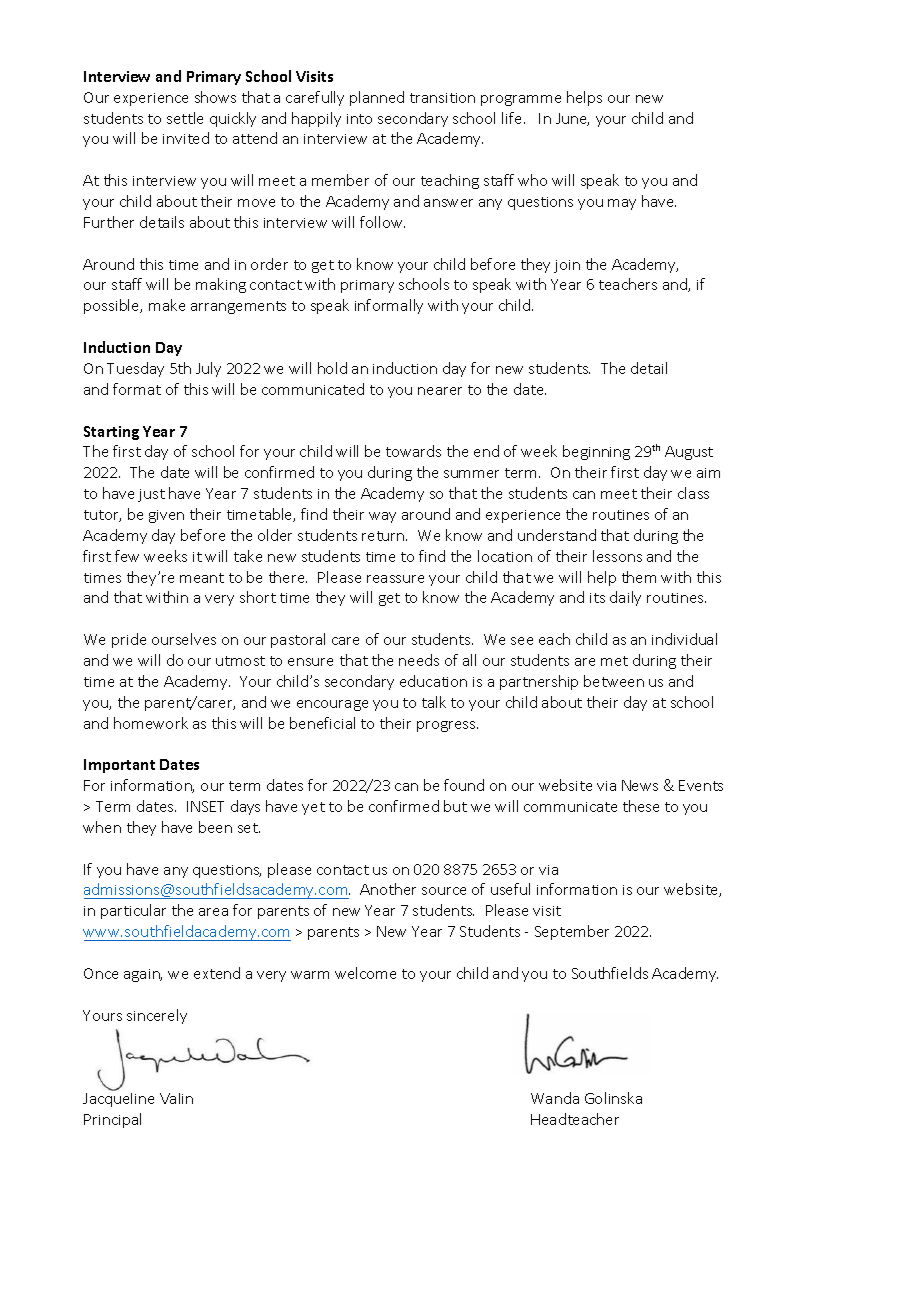 The height and width of the document is (1308, 924). I want to click on planned, so click(377, 98).
